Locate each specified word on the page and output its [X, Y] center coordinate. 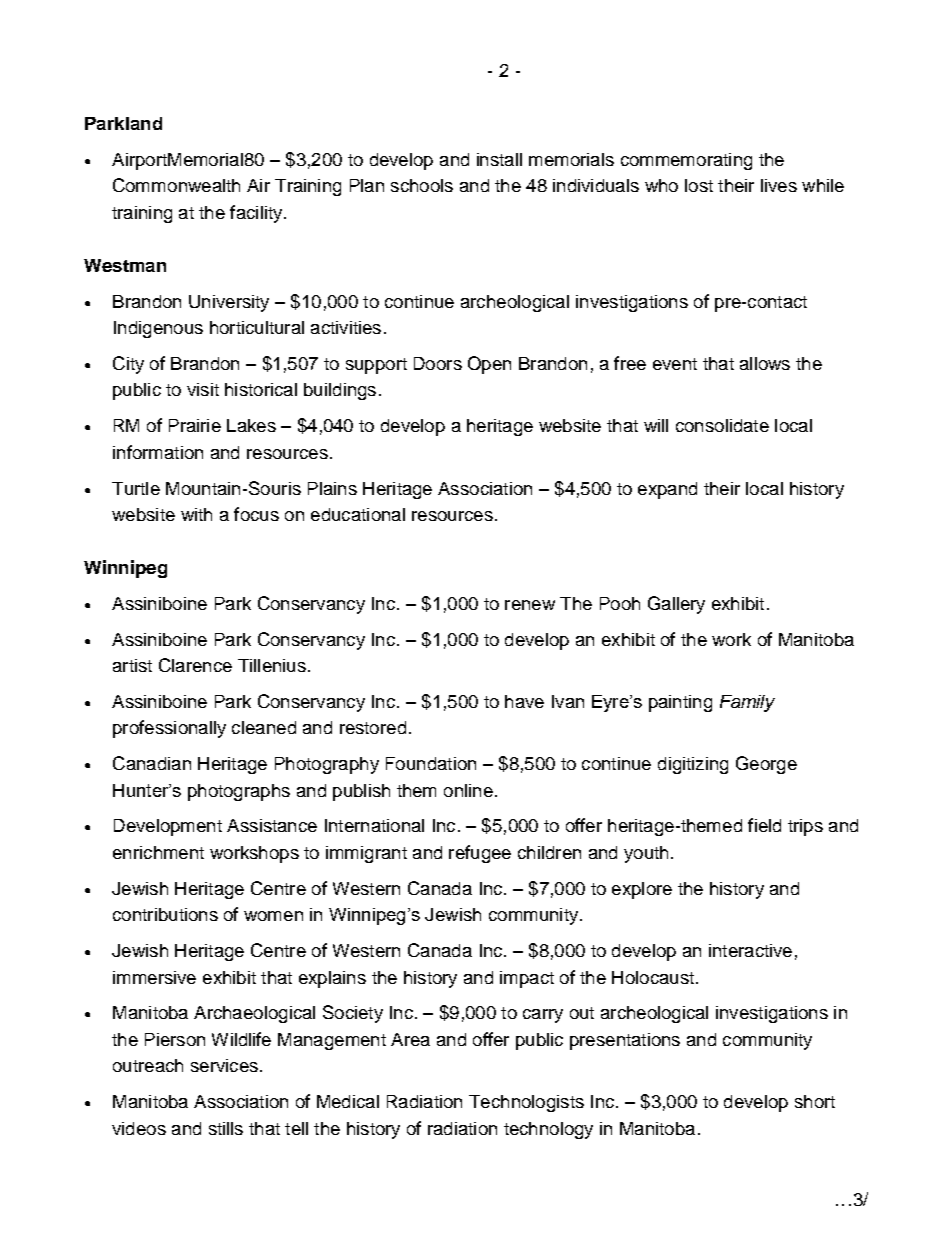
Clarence [195, 665]
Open [489, 365]
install [499, 159]
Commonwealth [176, 185]
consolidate [722, 425]
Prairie [195, 425]
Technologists [526, 1103]
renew [530, 605]
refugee [480, 854]
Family [747, 703]
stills [226, 1128]
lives [779, 185]
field [764, 825]
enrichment [158, 852]
